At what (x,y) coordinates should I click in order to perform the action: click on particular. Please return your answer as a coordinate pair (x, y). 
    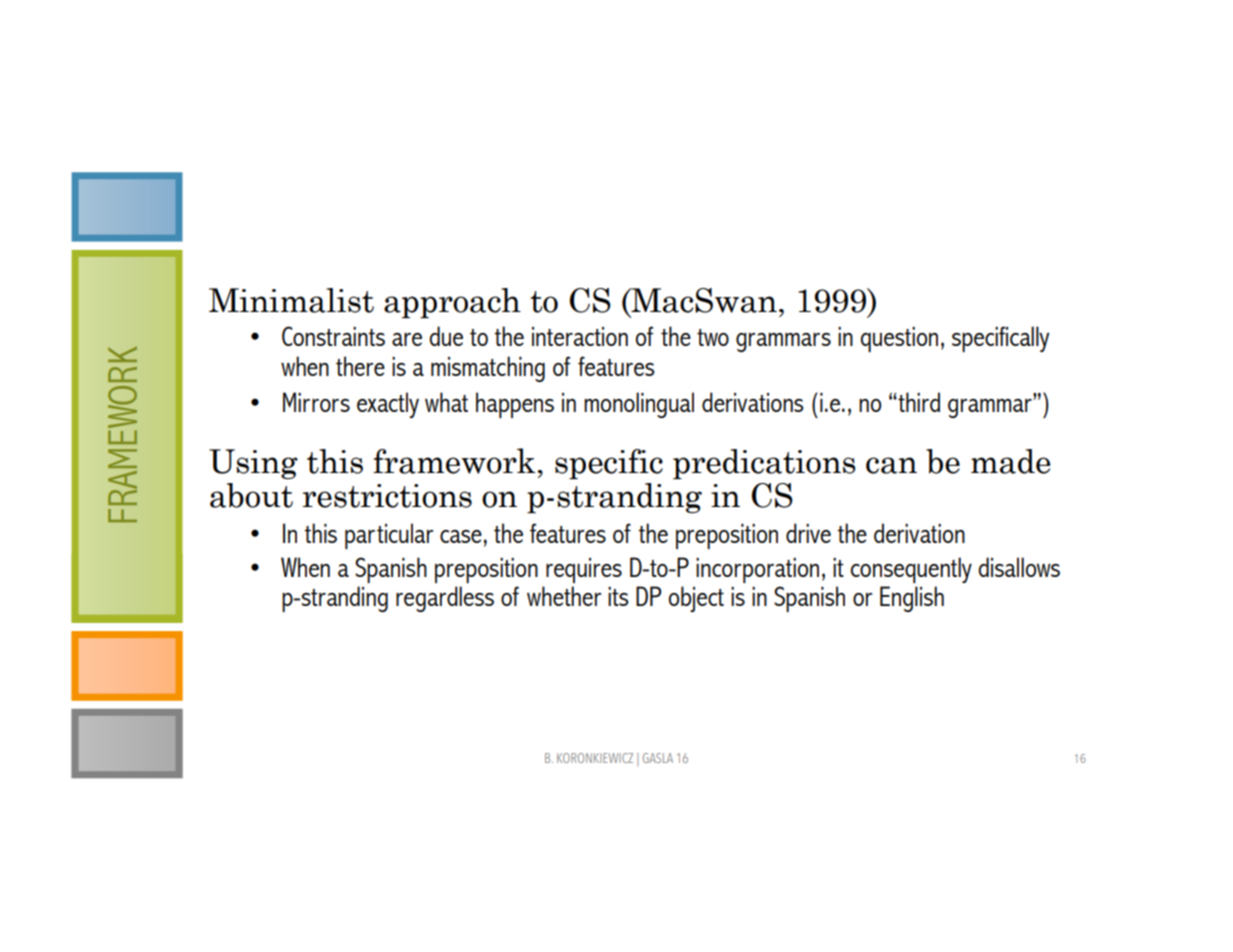
    Looking at the image, I should click on (389, 536).
